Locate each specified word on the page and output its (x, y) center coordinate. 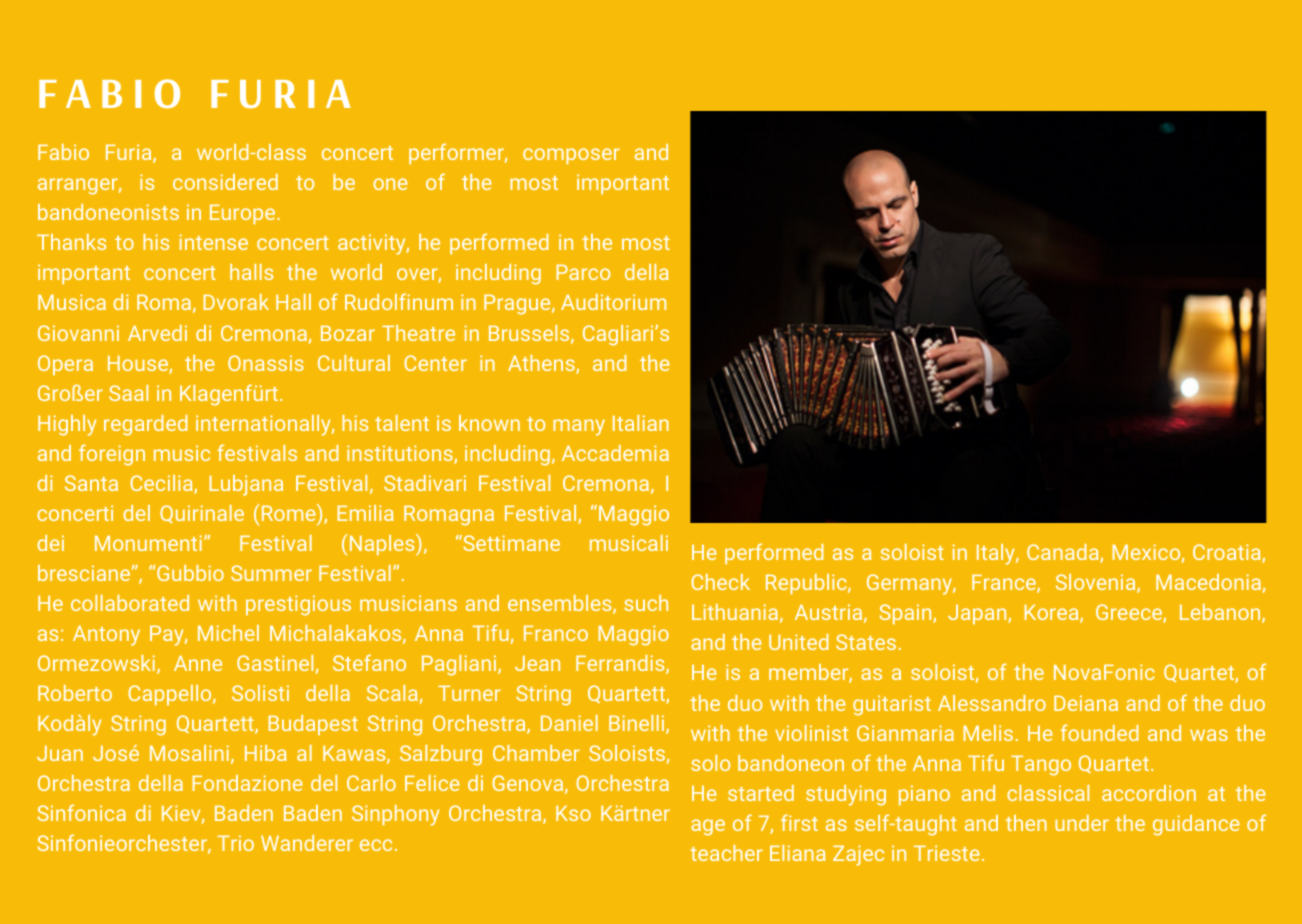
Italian (641, 423)
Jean (537, 663)
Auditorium (613, 302)
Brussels (530, 334)
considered (225, 182)
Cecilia (162, 484)
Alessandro (992, 703)
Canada (1064, 553)
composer (571, 156)
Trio (235, 843)
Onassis (266, 363)
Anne (198, 663)
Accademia (615, 453)
